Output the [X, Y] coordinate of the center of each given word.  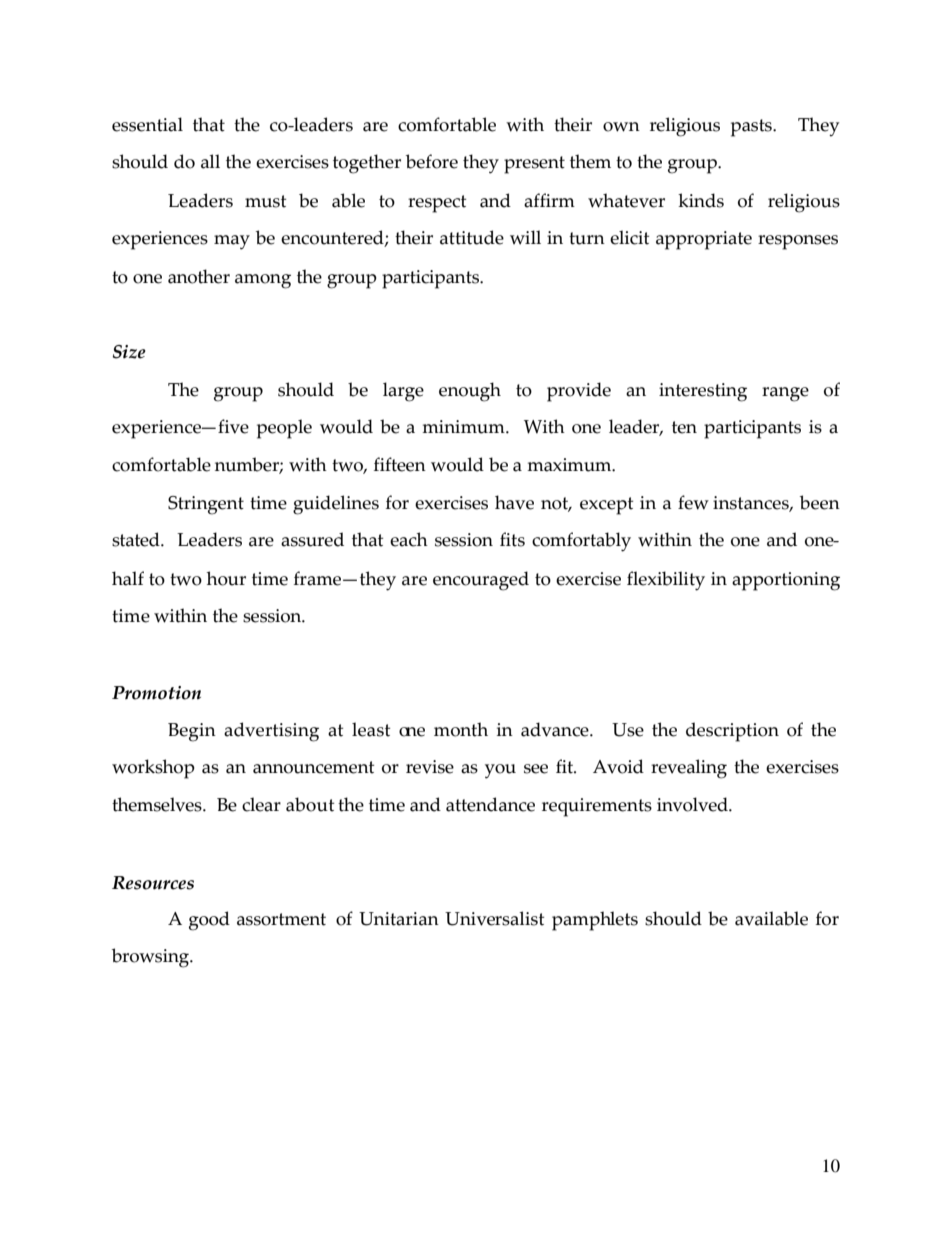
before [432, 161]
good [209, 921]
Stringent [206, 505]
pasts [752, 128]
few [693, 502]
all [210, 161]
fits [512, 539]
